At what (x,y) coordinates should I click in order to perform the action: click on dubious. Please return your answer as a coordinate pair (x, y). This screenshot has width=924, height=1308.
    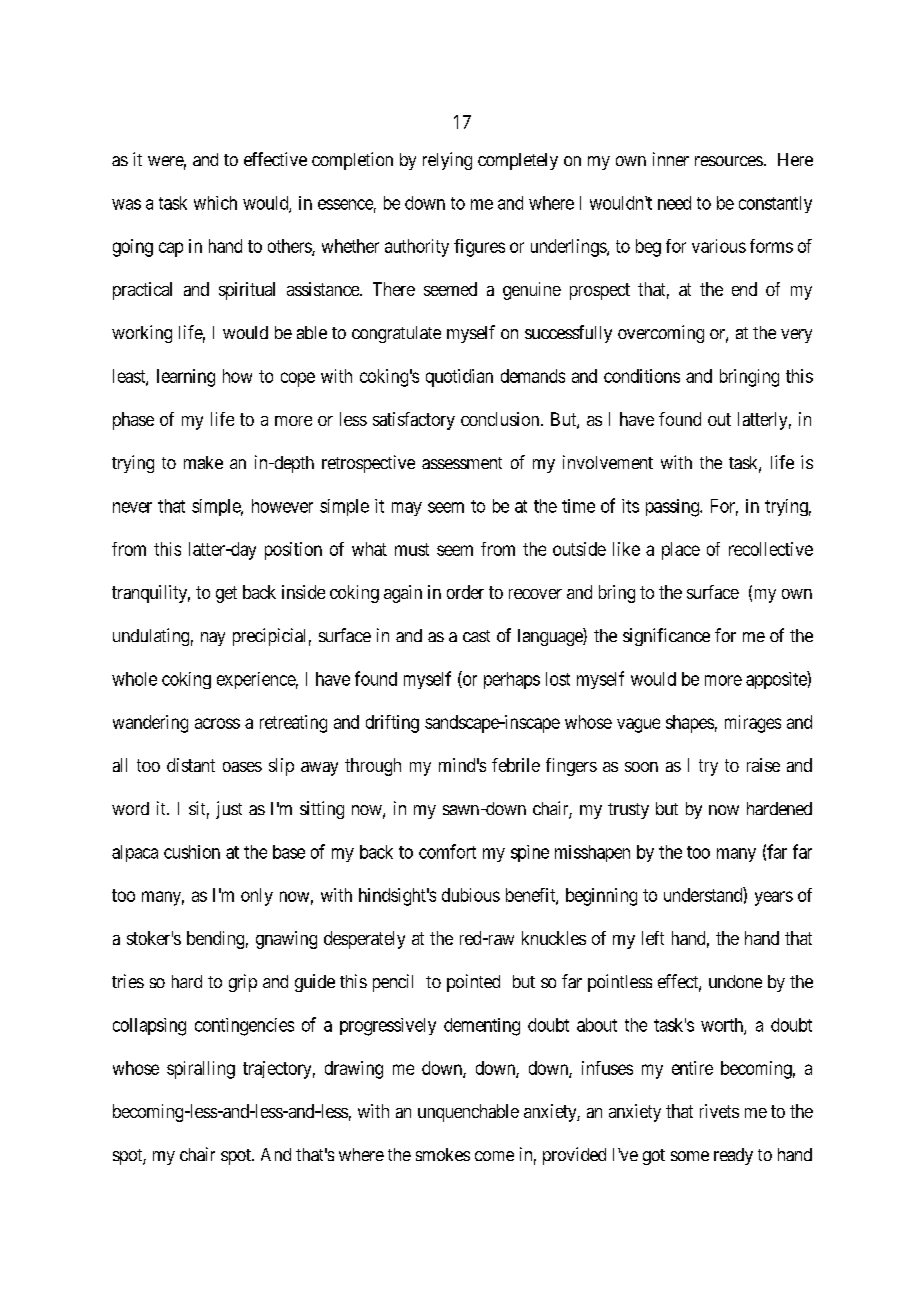
    Looking at the image, I should click on (471, 895).
